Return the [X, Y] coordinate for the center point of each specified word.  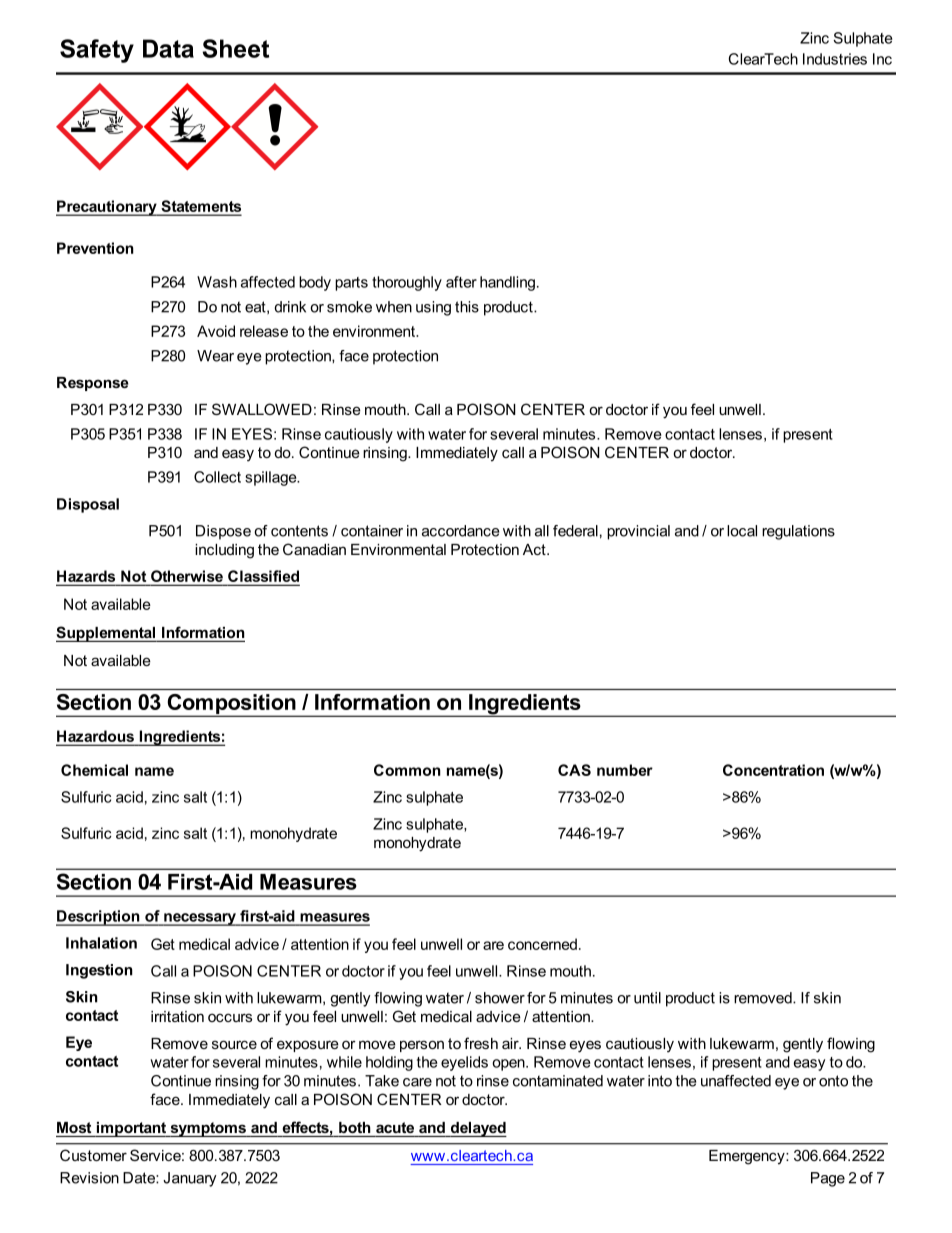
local [742, 531]
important [131, 1129]
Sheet [235, 48]
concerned [542, 944]
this [467, 307]
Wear [215, 356]
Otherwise [187, 576]
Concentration [773, 770]
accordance [461, 531]
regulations [798, 532]
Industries [835, 59]
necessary [200, 919]
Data [168, 48]
